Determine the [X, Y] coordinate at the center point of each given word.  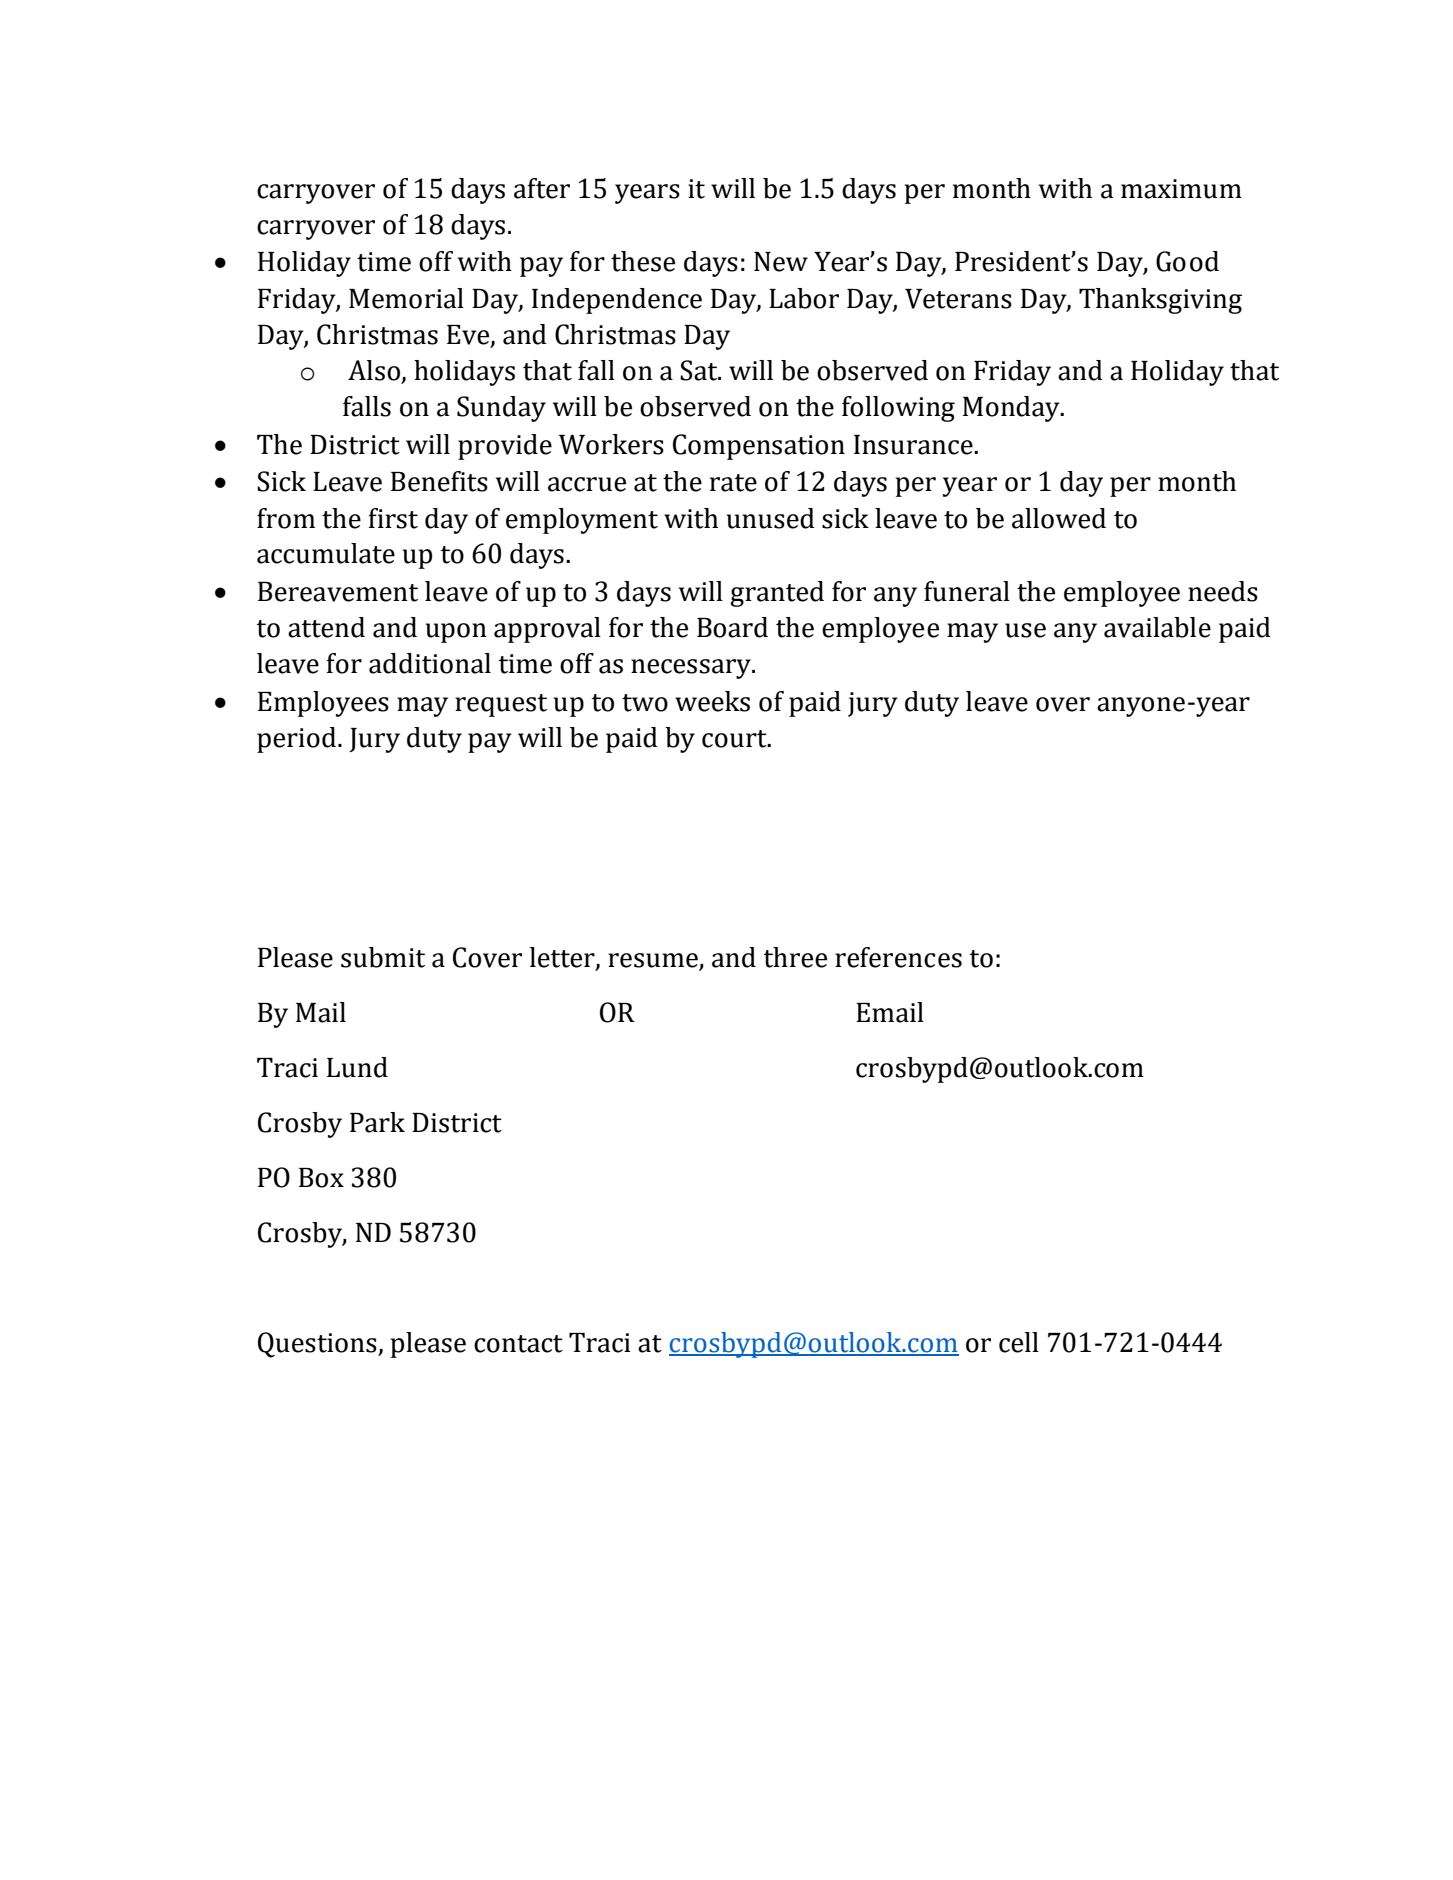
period [296, 740]
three [795, 957]
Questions [318, 1345]
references [898, 957]
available [1157, 627]
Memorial [406, 298]
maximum [1181, 189]
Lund [357, 1067]
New [781, 262]
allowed [1059, 518]
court [735, 739]
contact [518, 1344]
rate [733, 483]
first [393, 518]
